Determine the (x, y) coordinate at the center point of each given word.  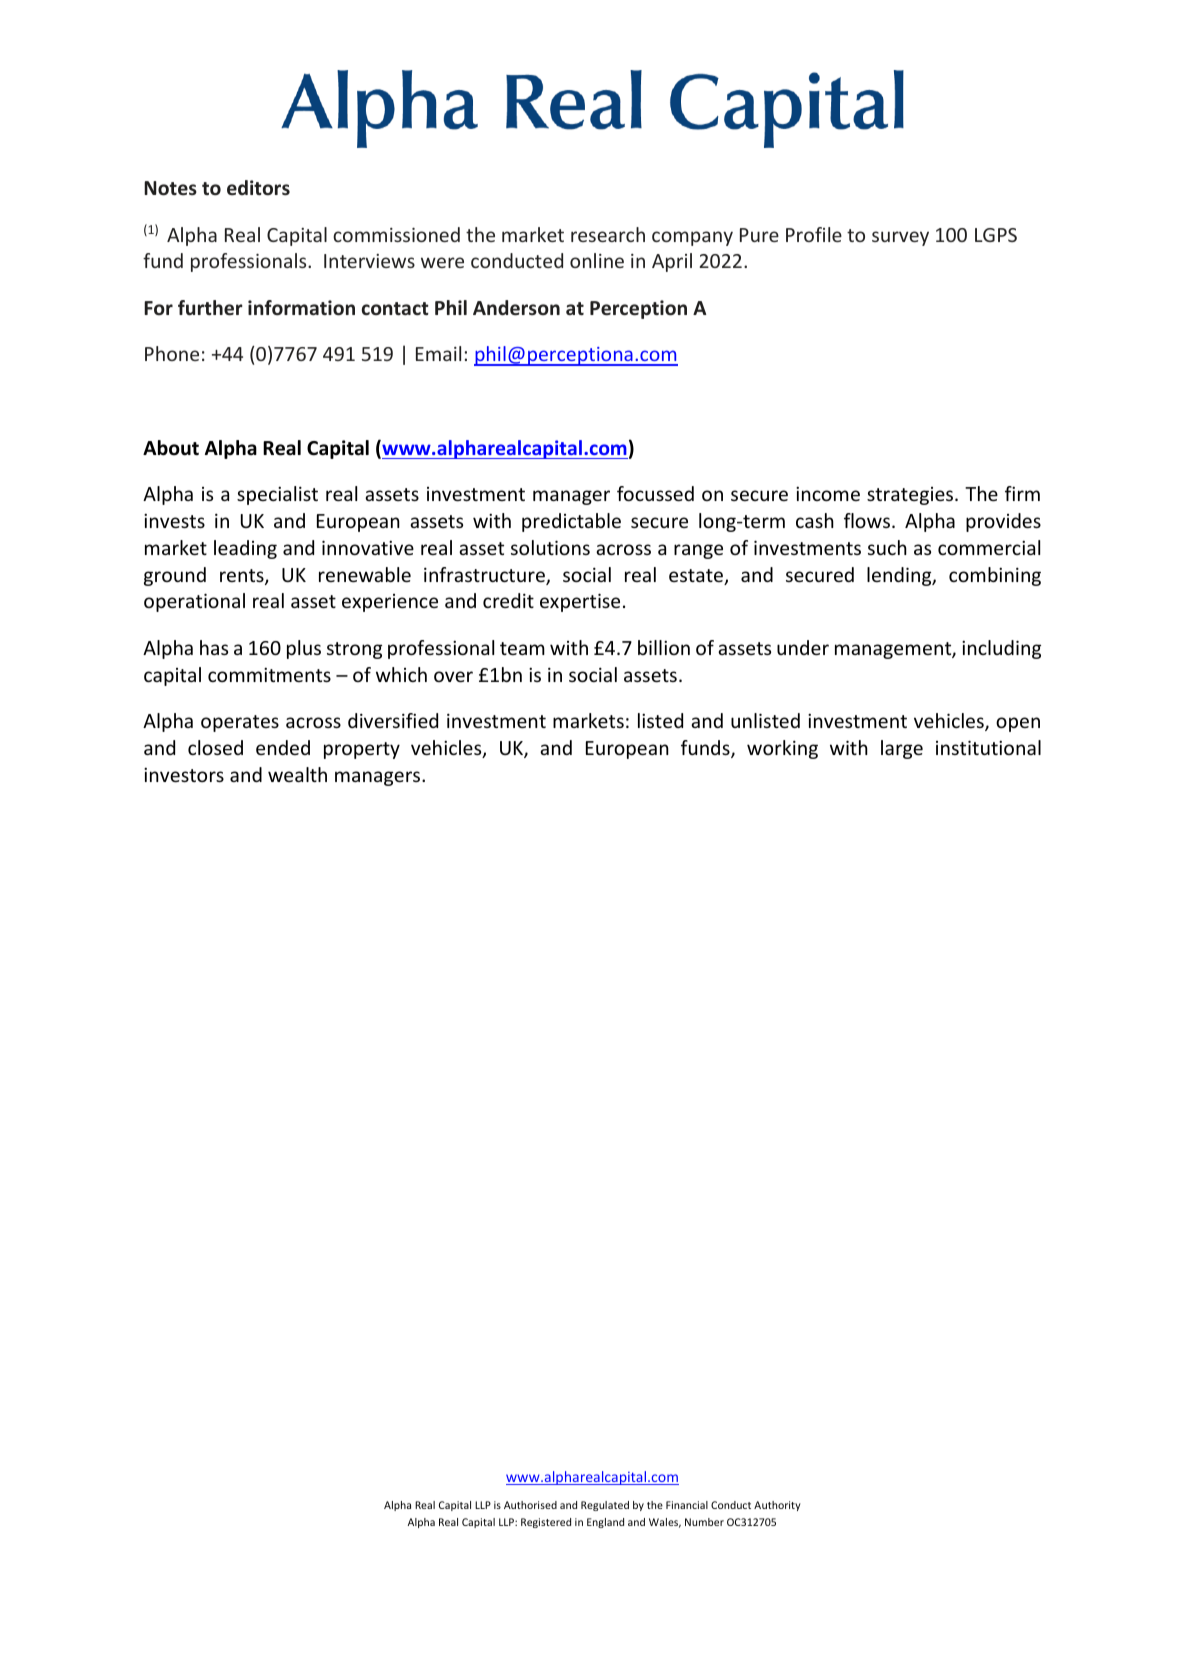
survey (900, 238)
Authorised (530, 1505)
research (608, 234)
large (902, 749)
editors (258, 188)
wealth (297, 774)
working (782, 749)
